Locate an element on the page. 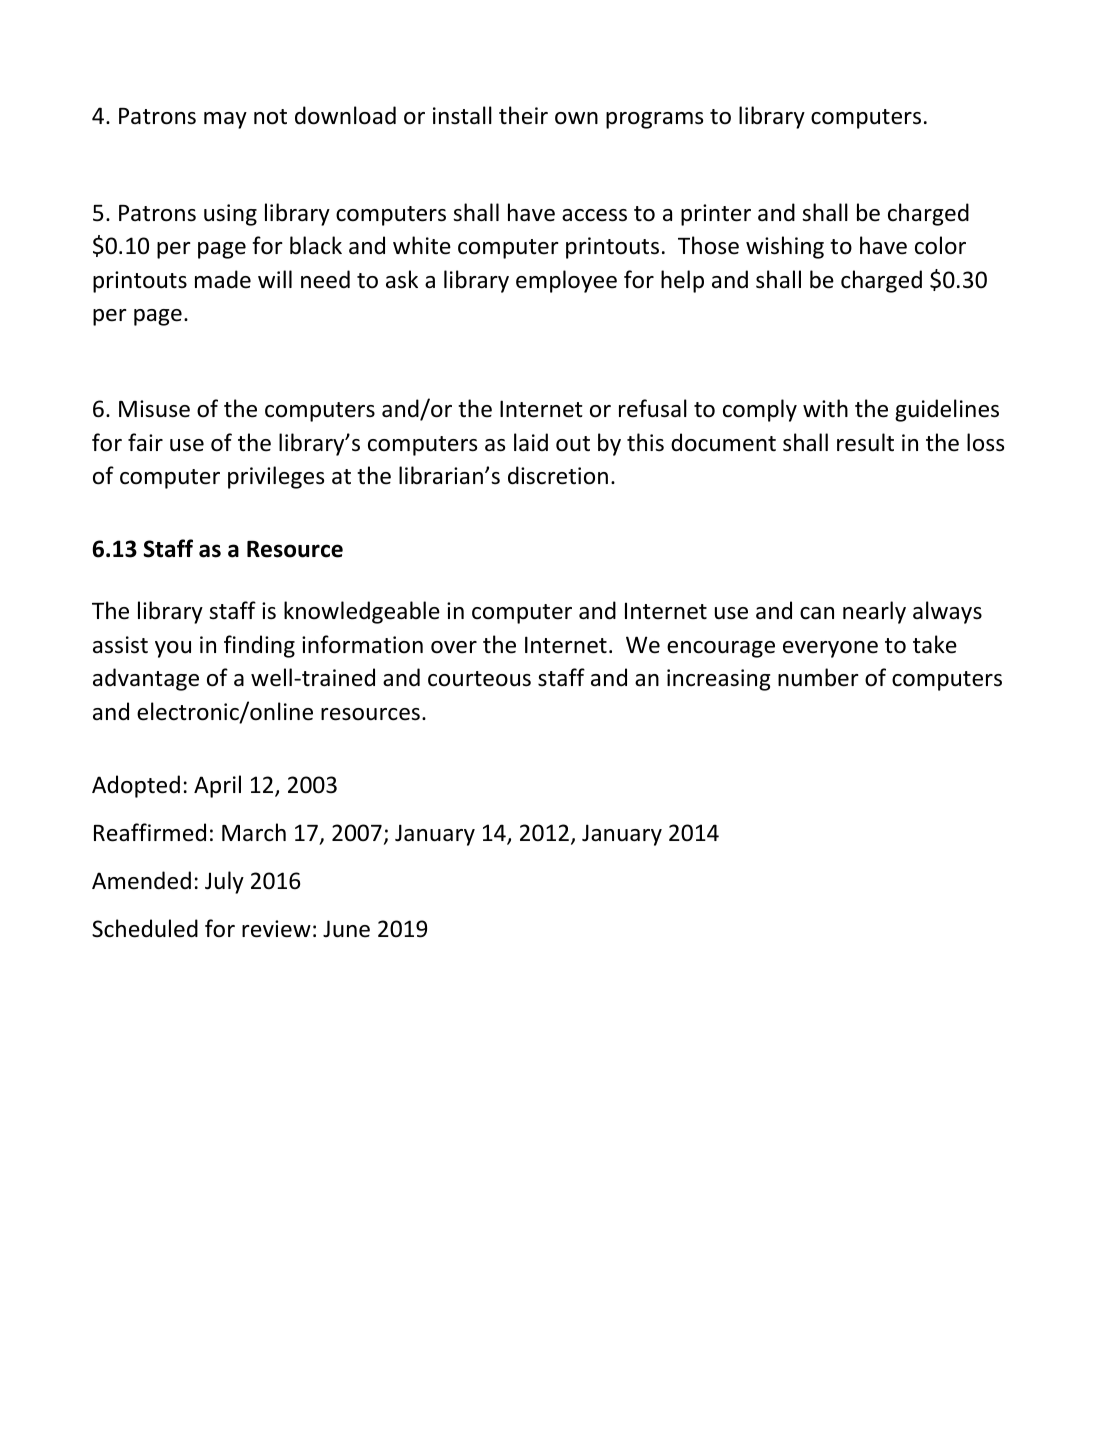 The width and height of the image is (1116, 1444). number is located at coordinates (818, 677).
